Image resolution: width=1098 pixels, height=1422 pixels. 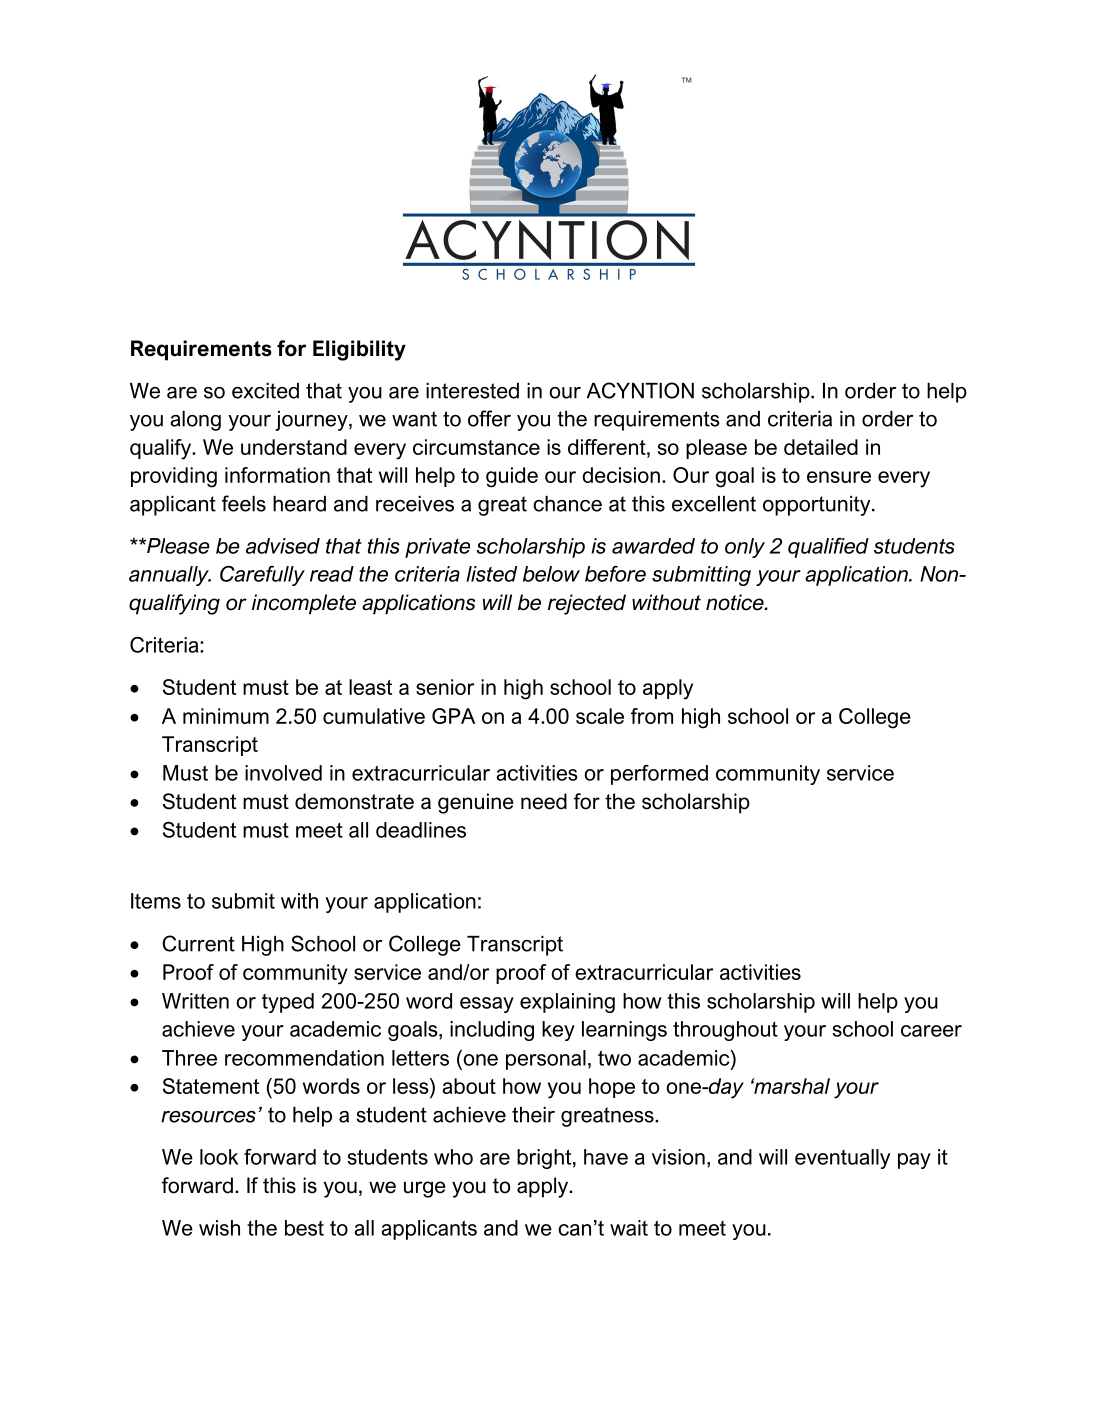 What do you see at coordinates (821, 447) in the screenshot?
I see `detailed` at bounding box center [821, 447].
